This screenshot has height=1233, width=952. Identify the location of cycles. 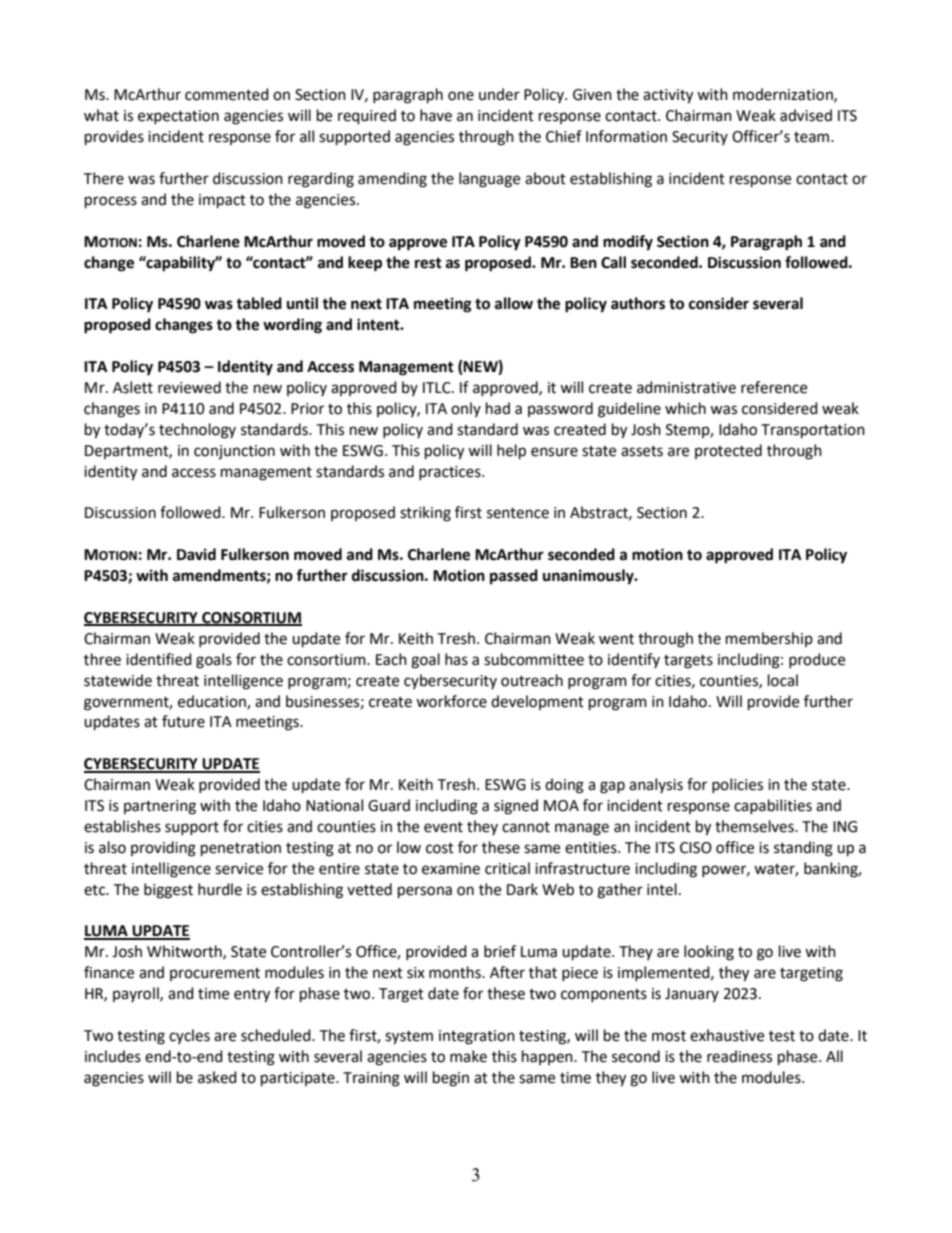
(189, 1036).
